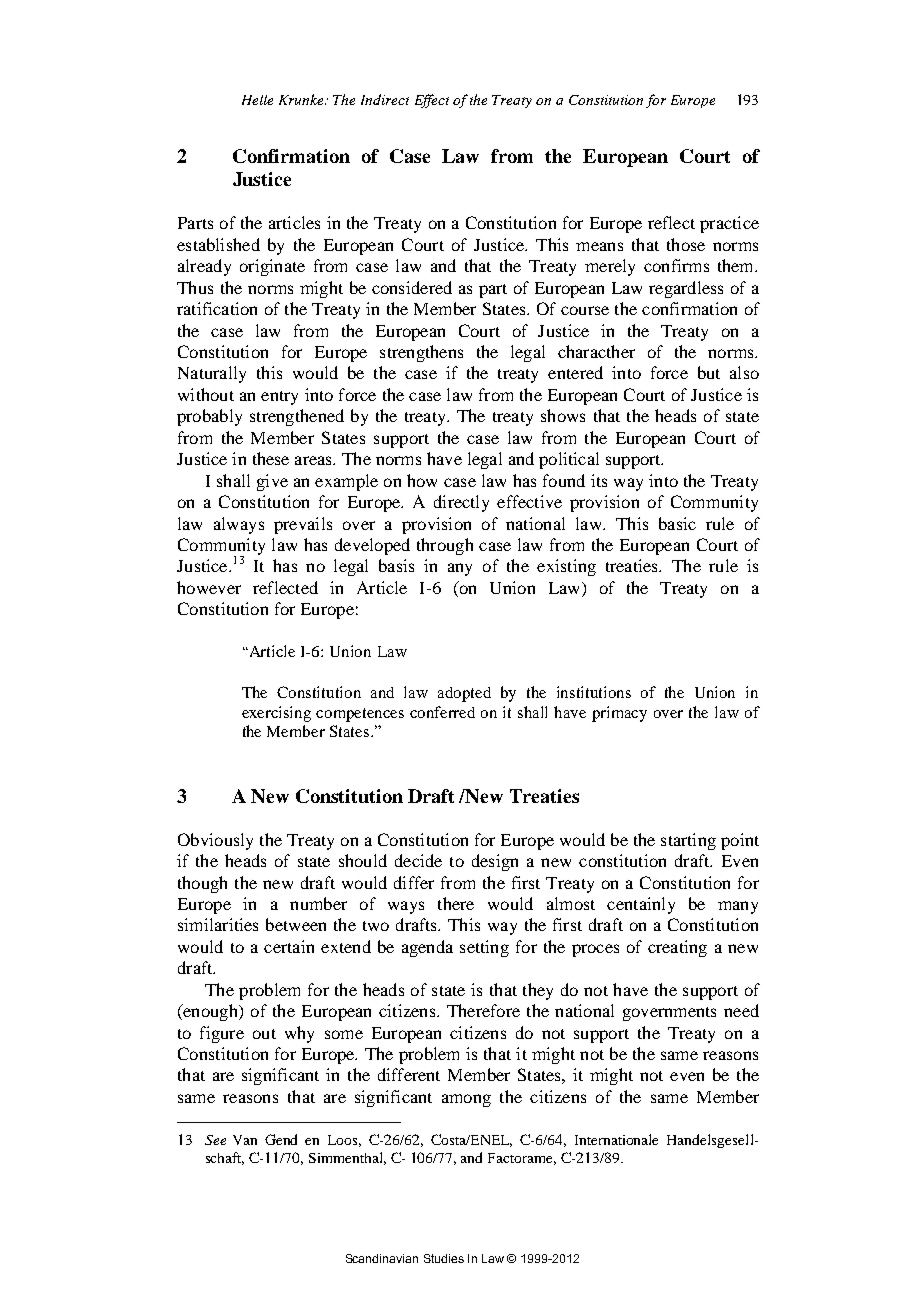 The width and height of the screenshot is (924, 1308). I want to click on adopted, so click(464, 694).
